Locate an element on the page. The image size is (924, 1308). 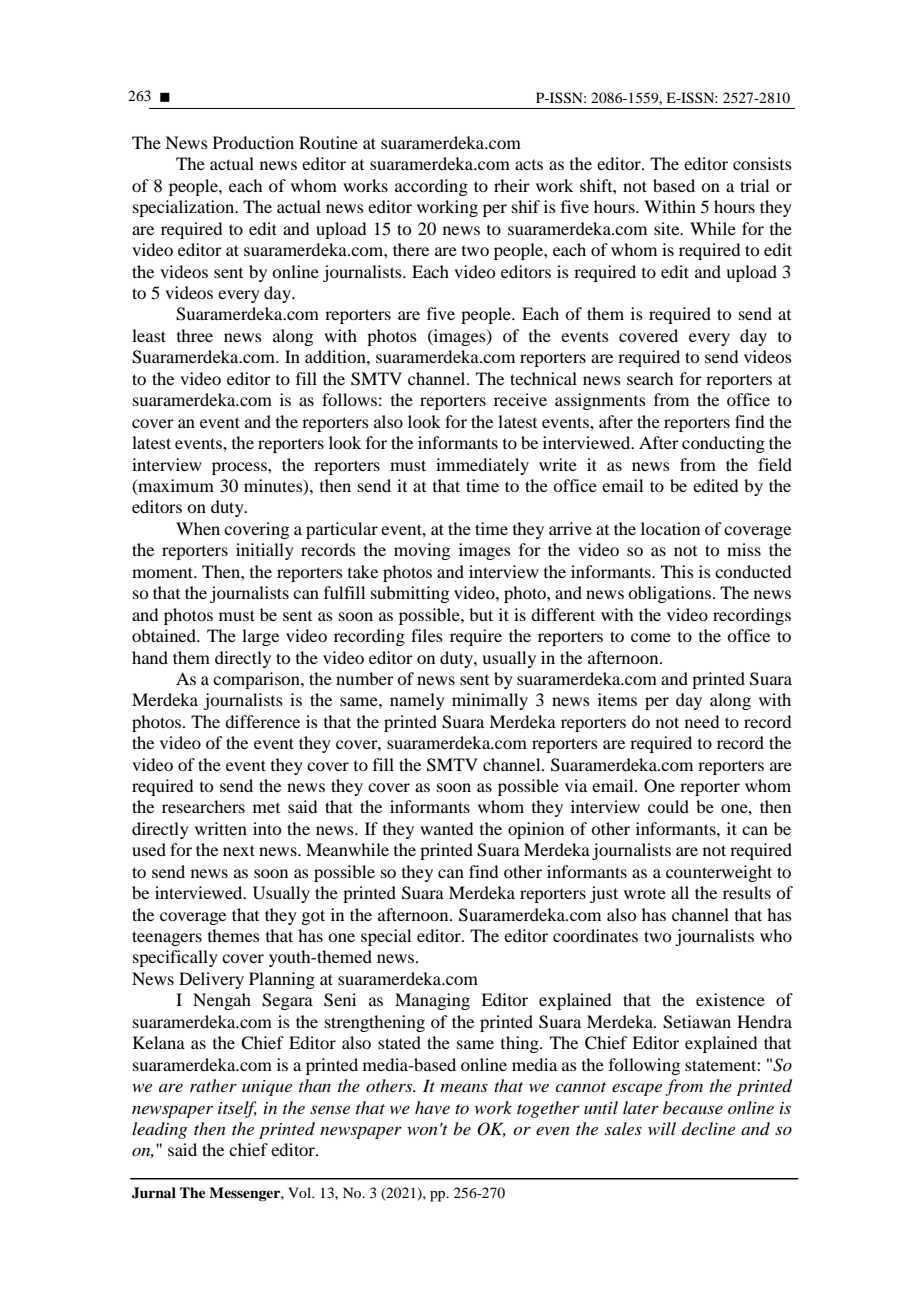
written is located at coordinates (221, 828).
